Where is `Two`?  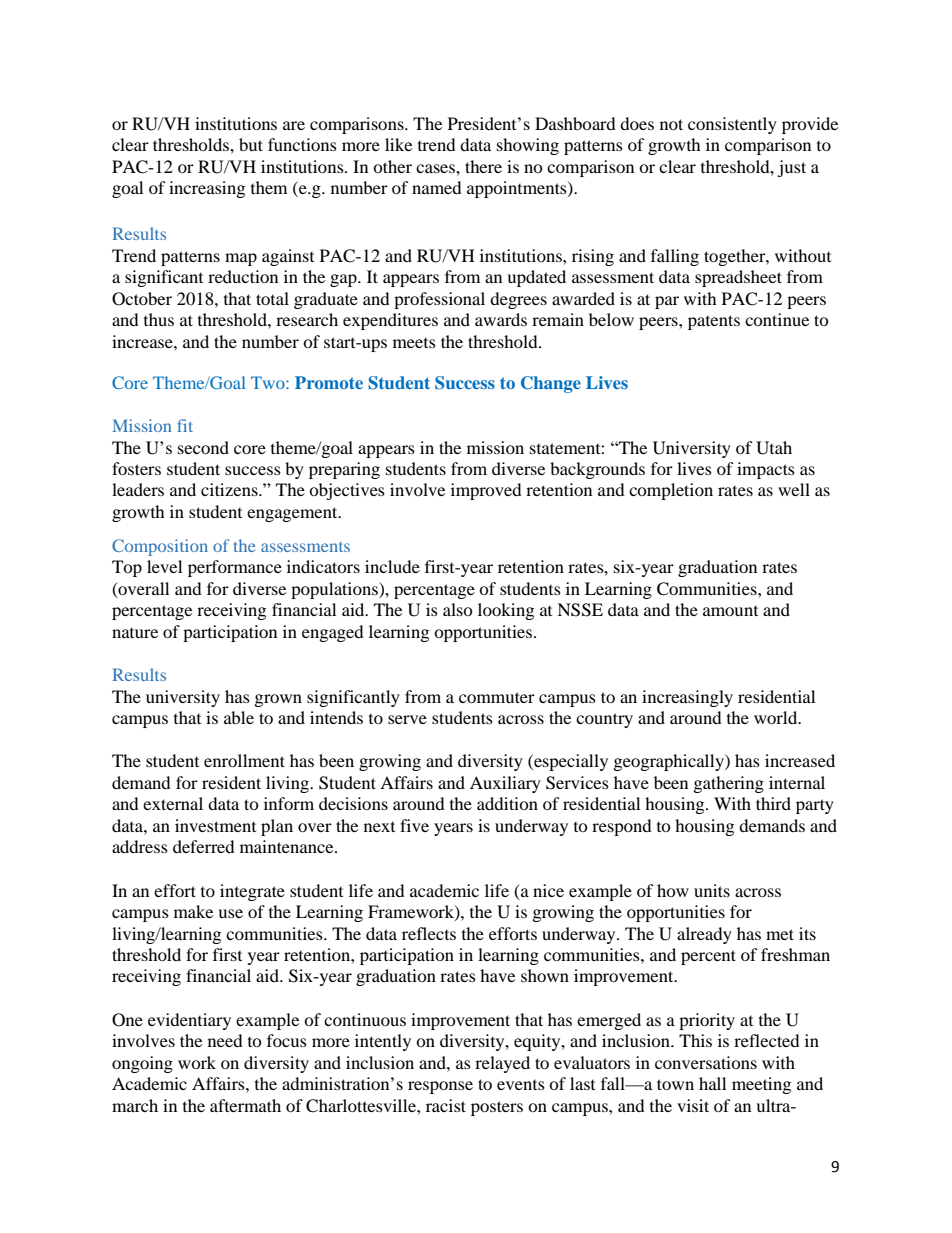 Two is located at coordinates (269, 382).
